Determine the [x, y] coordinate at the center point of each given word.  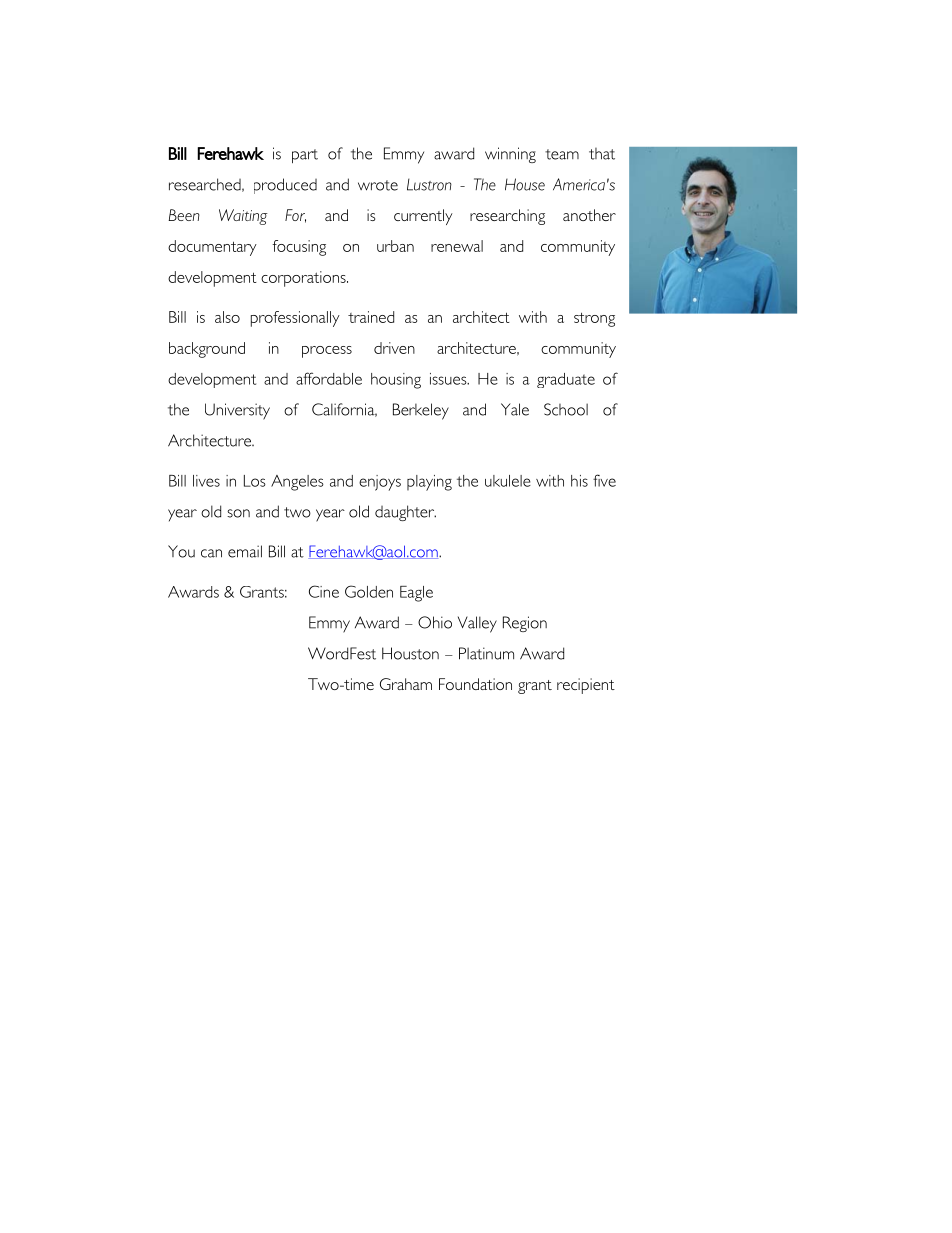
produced [285, 186]
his [579, 481]
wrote [378, 185]
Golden [369, 591]
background [207, 350]
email [245, 551]
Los [255, 481]
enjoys [380, 483]
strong [594, 320]
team [562, 154]
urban [395, 246]
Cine [324, 591]
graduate [566, 380]
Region [525, 624]
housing [396, 381]
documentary [212, 248]
